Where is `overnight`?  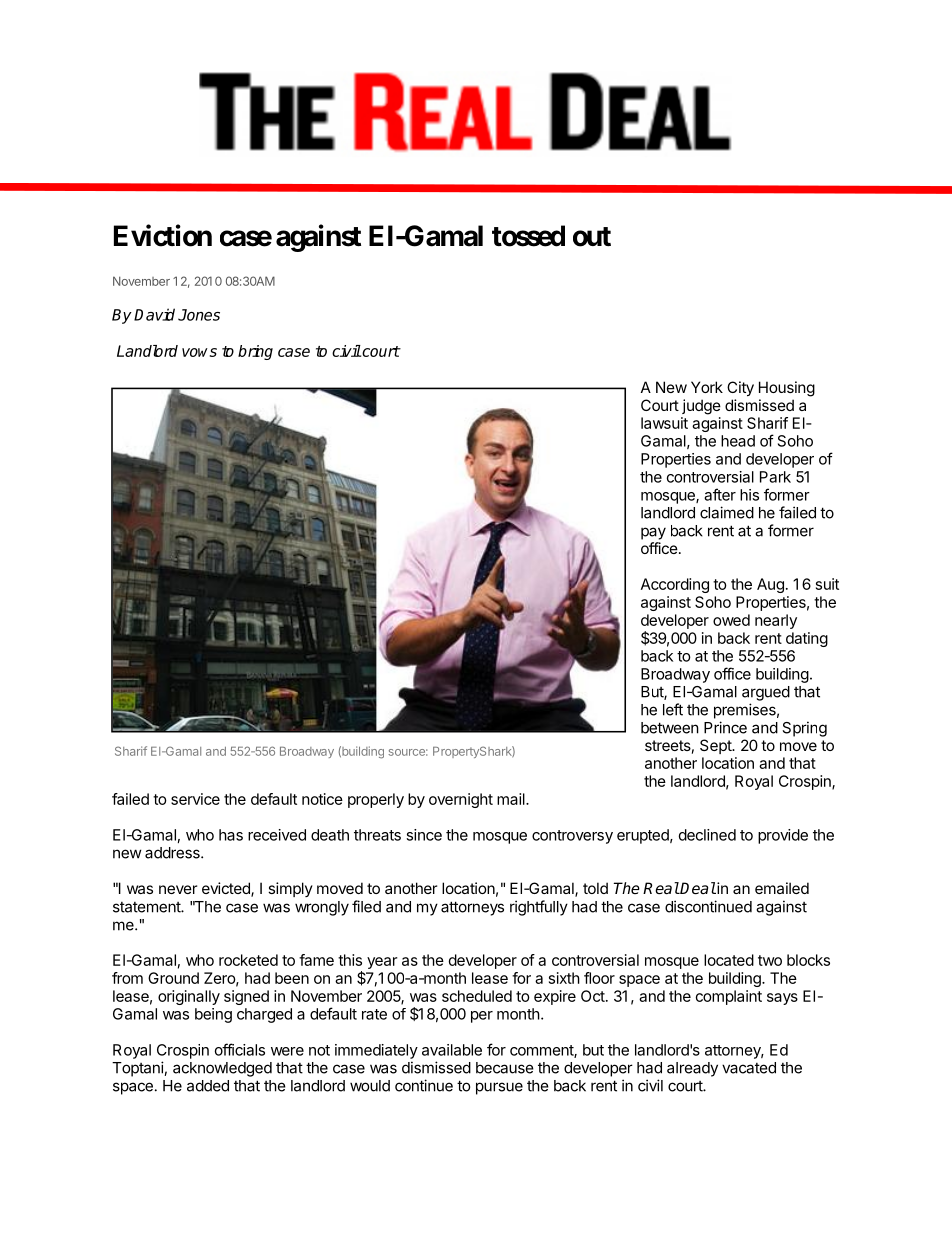
overnight is located at coordinates (461, 800).
